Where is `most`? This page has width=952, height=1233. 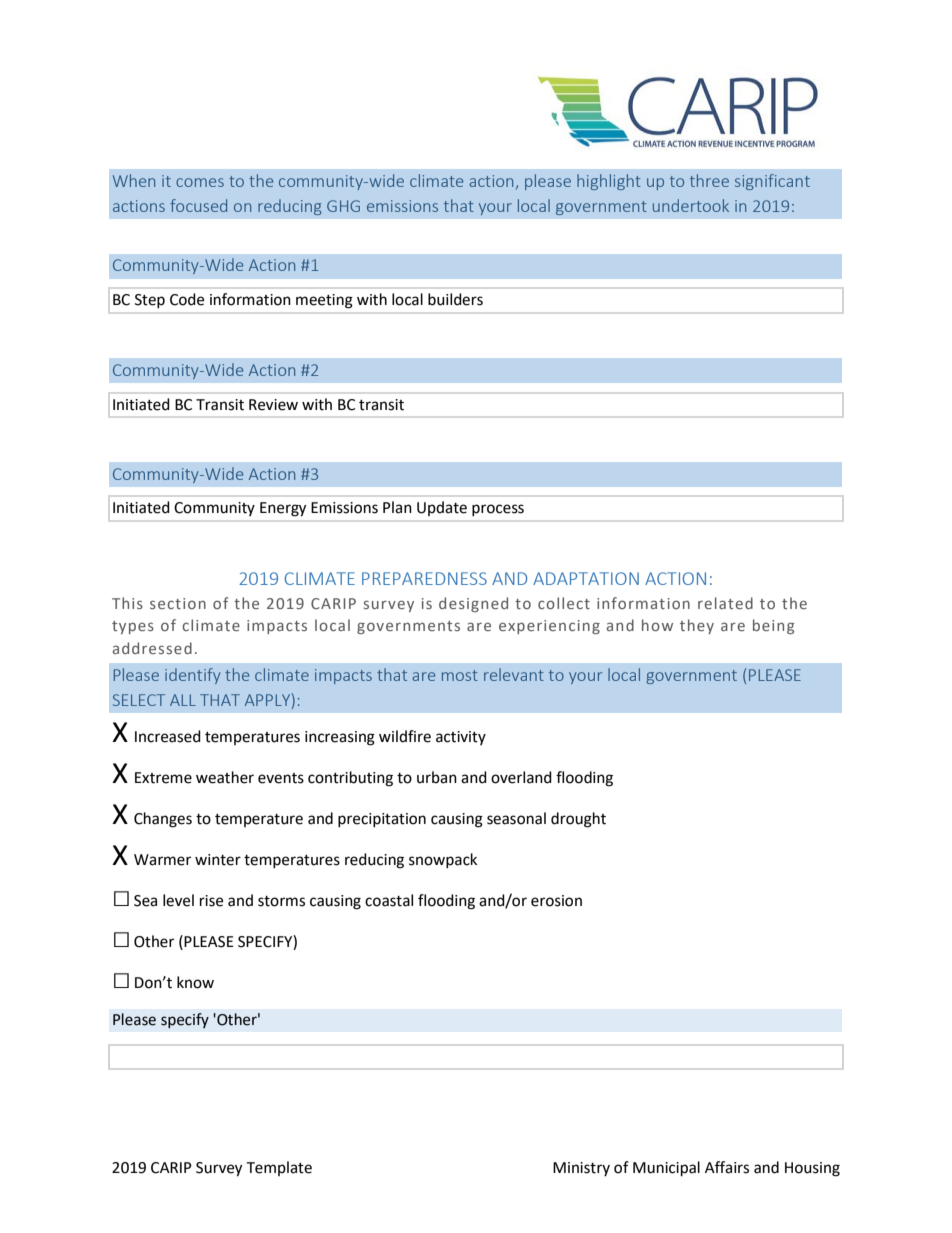 most is located at coordinates (460, 675).
